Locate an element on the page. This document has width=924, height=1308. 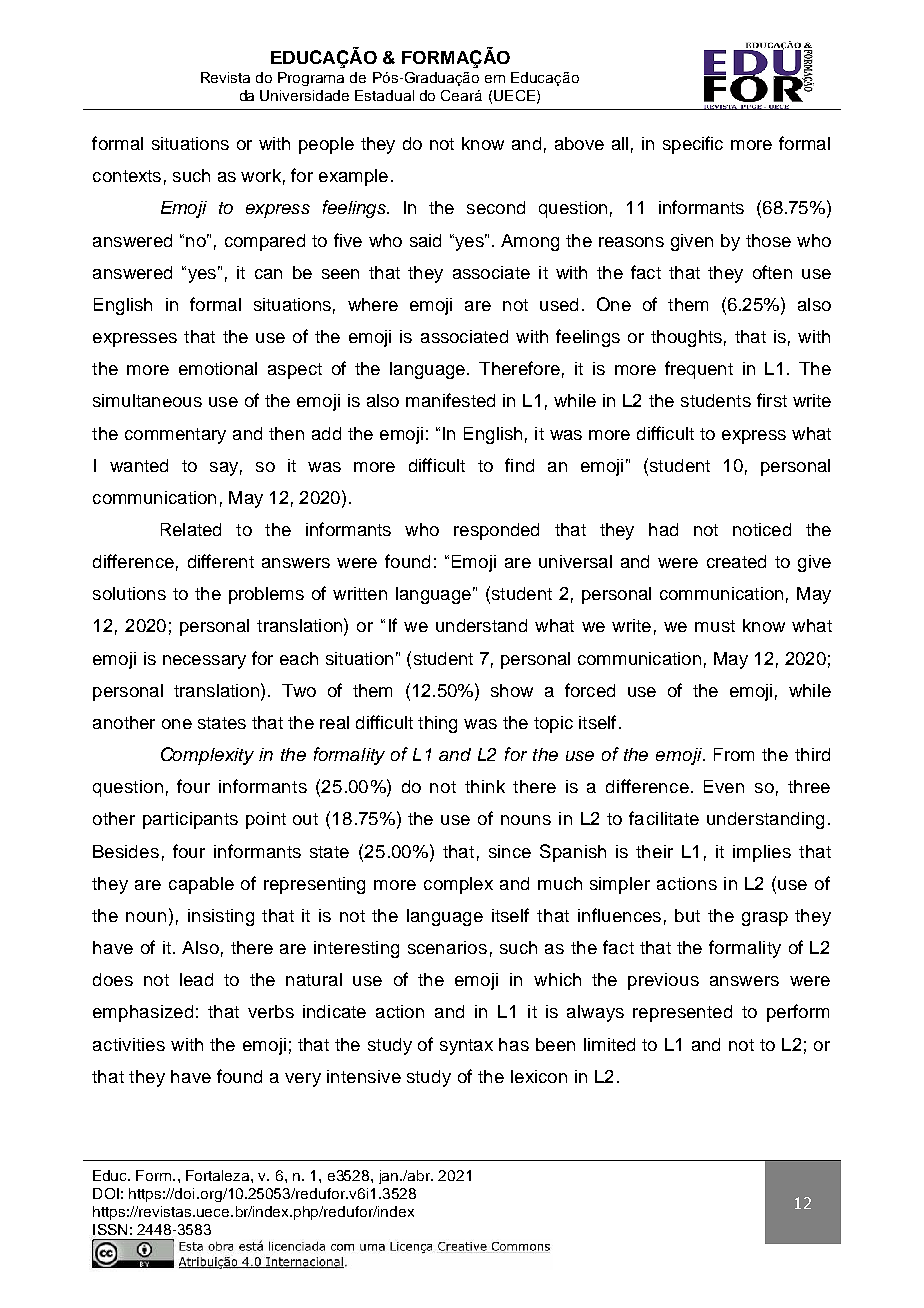
implies is located at coordinates (762, 853).
